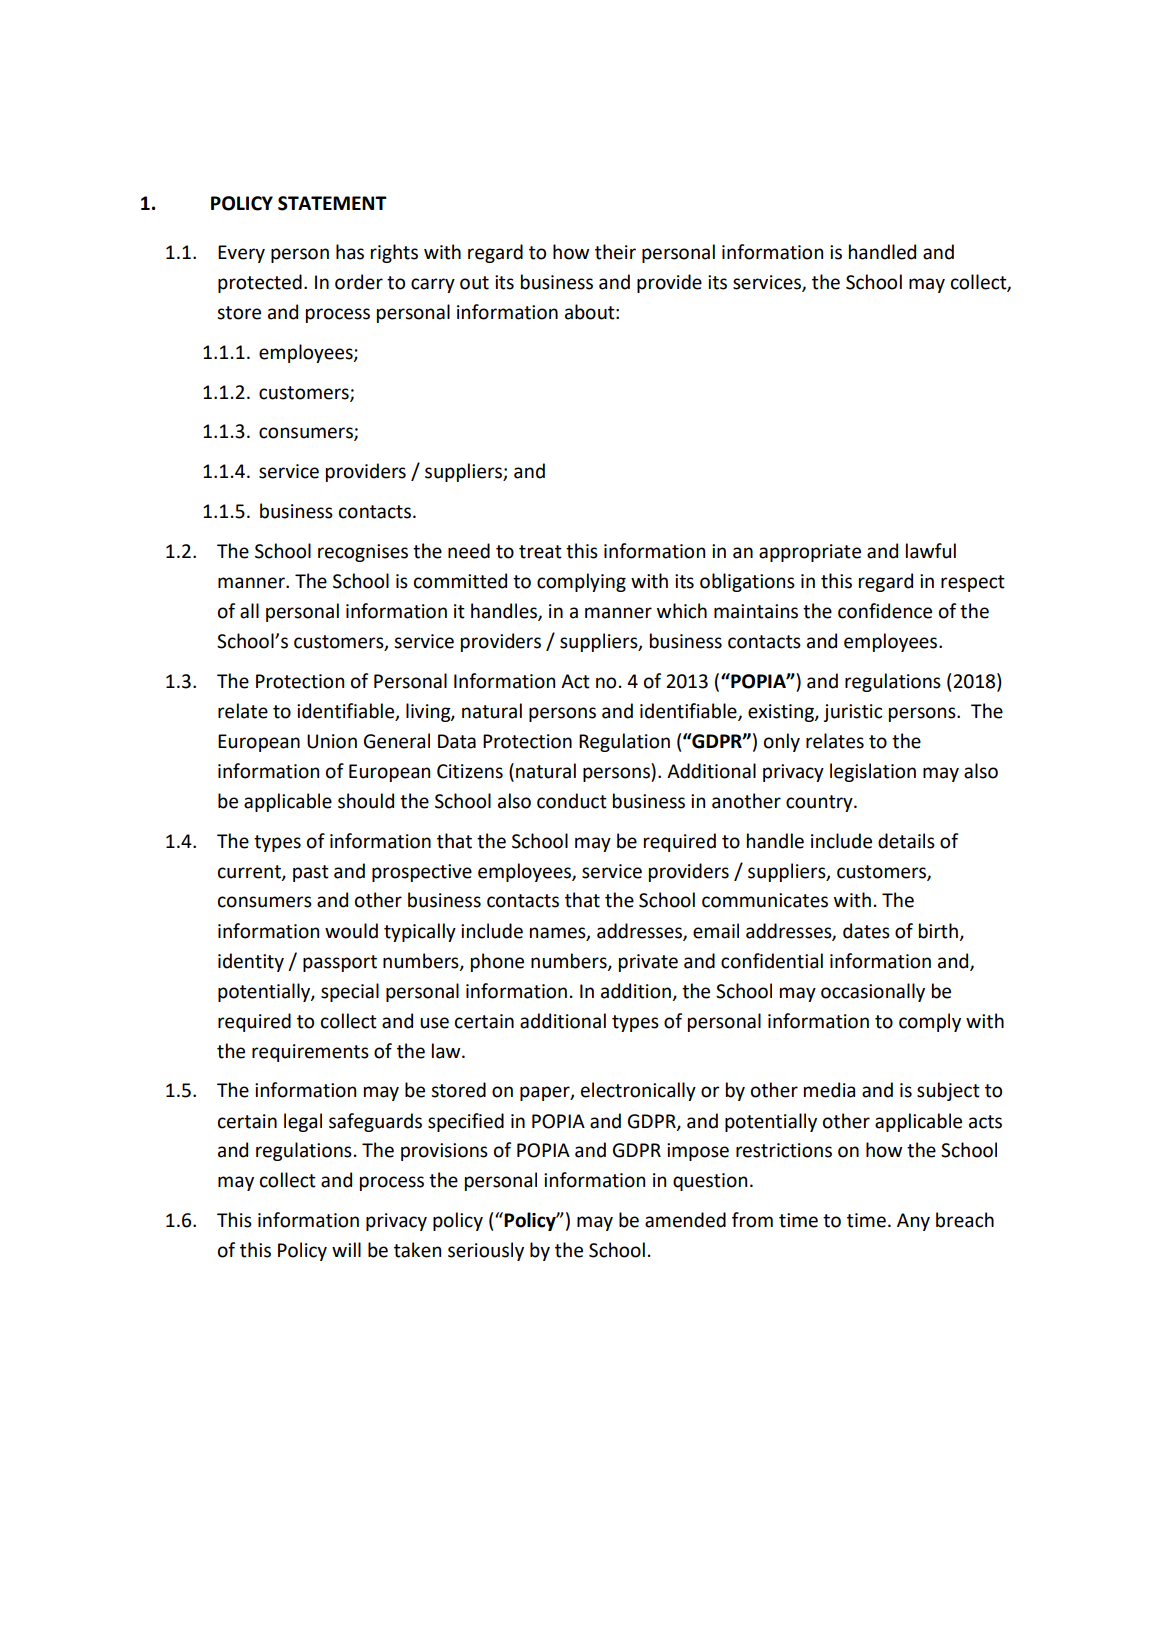 The image size is (1157, 1637). What do you see at coordinates (350, 252) in the document?
I see `has` at bounding box center [350, 252].
